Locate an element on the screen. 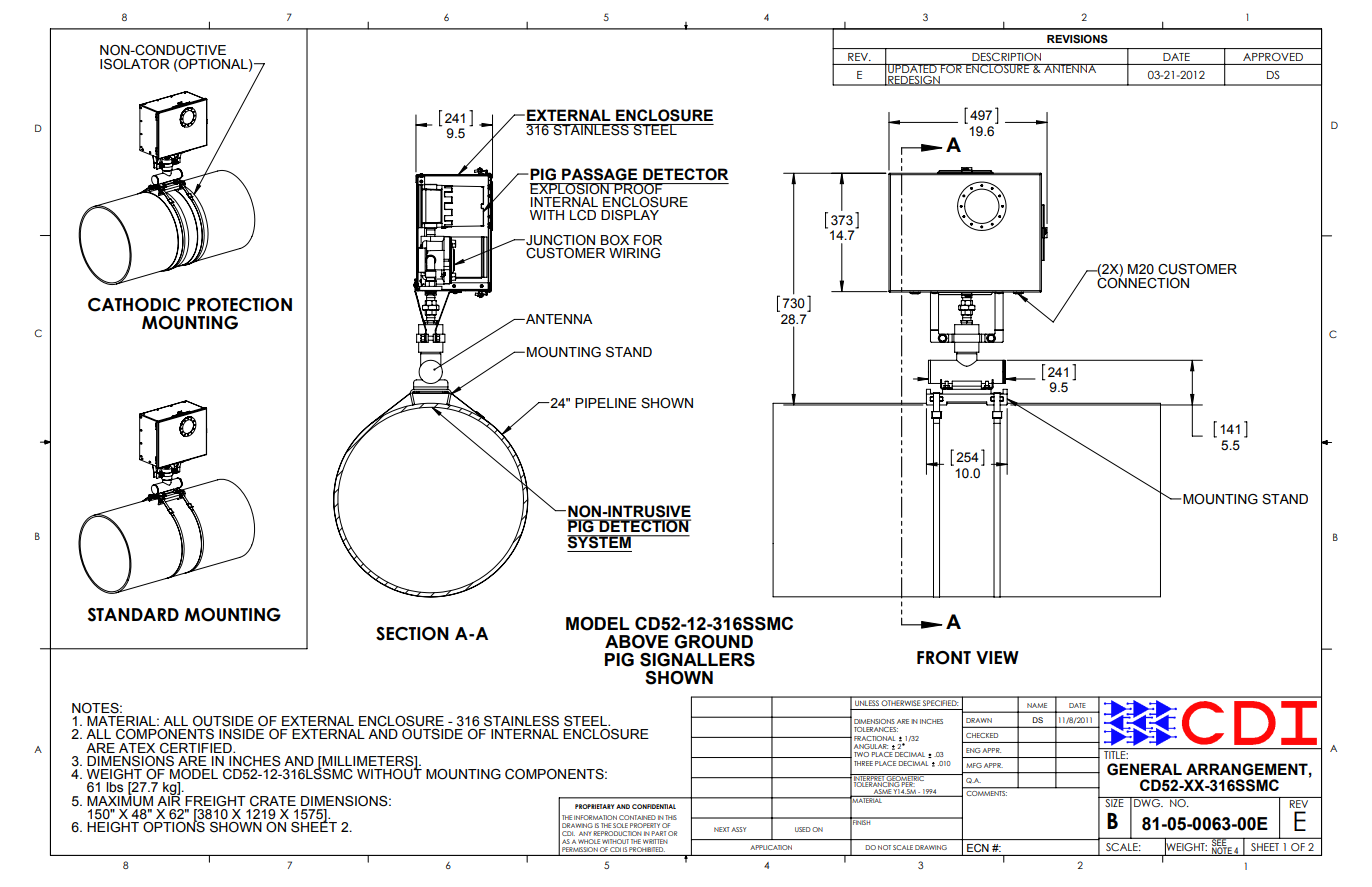 Image resolution: width=1372 pixels, height=887 pixels. COMMENTS is located at coordinates (987, 793).
